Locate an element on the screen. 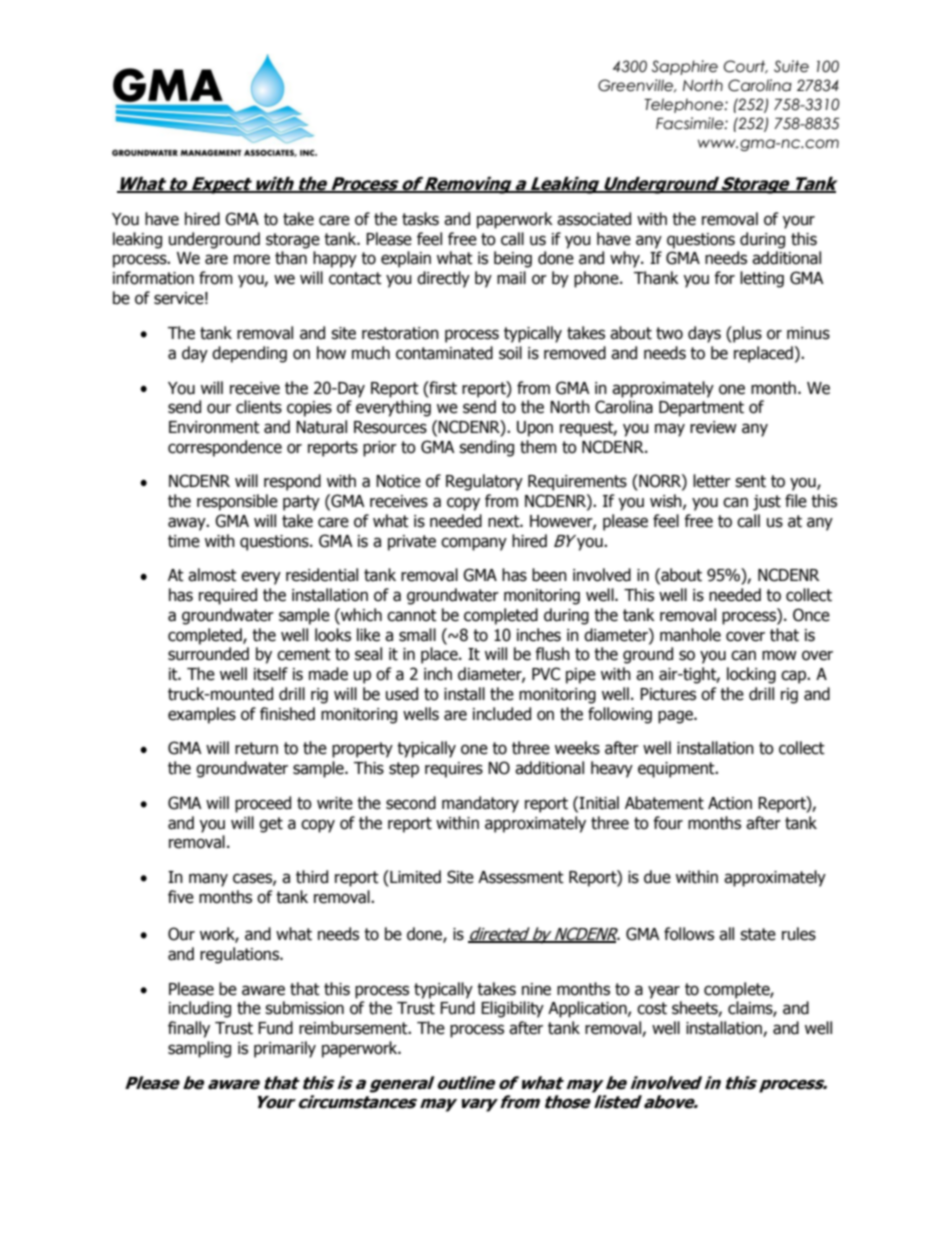  including is located at coordinates (200, 1009).
